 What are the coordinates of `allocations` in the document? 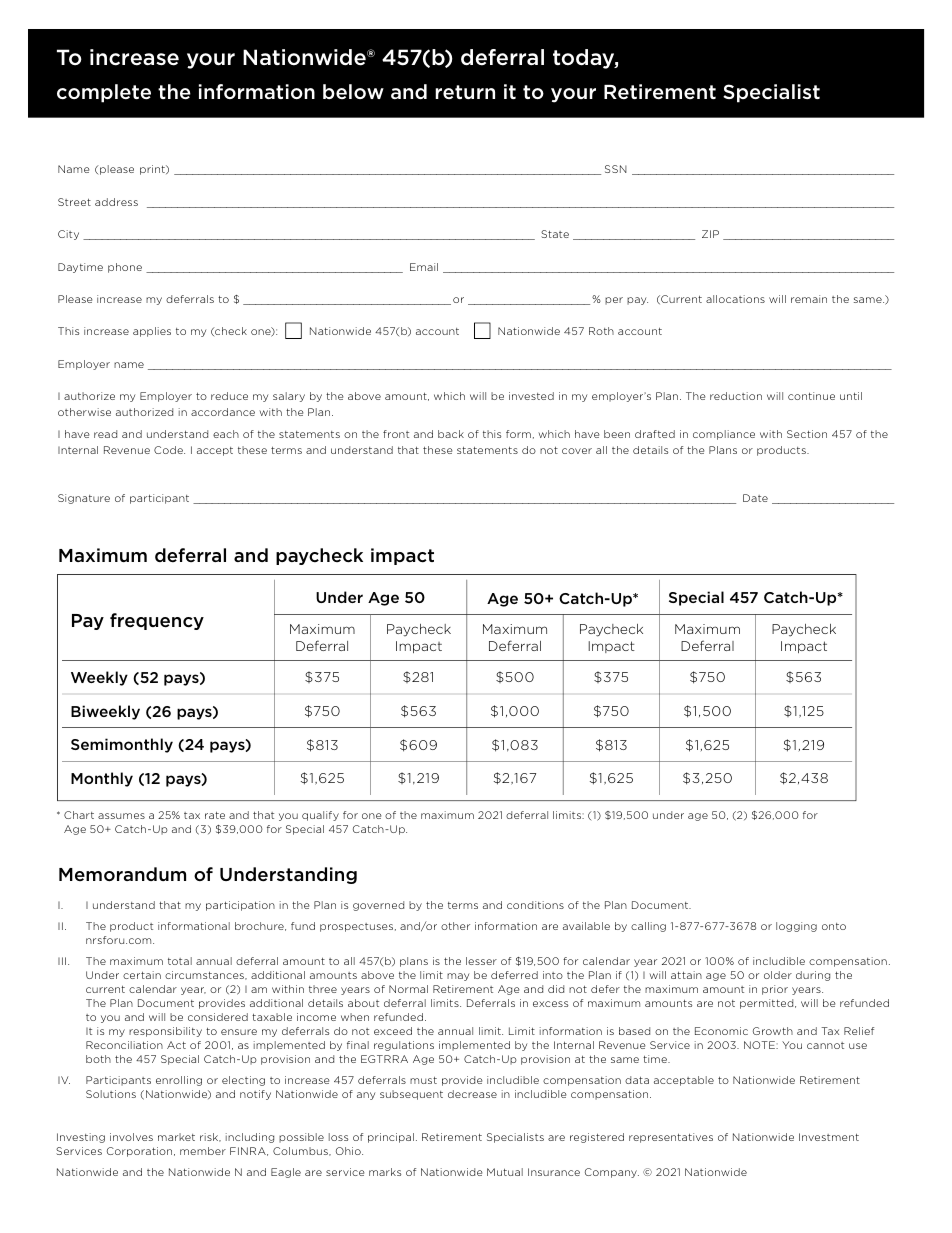 It's located at (735, 299).
